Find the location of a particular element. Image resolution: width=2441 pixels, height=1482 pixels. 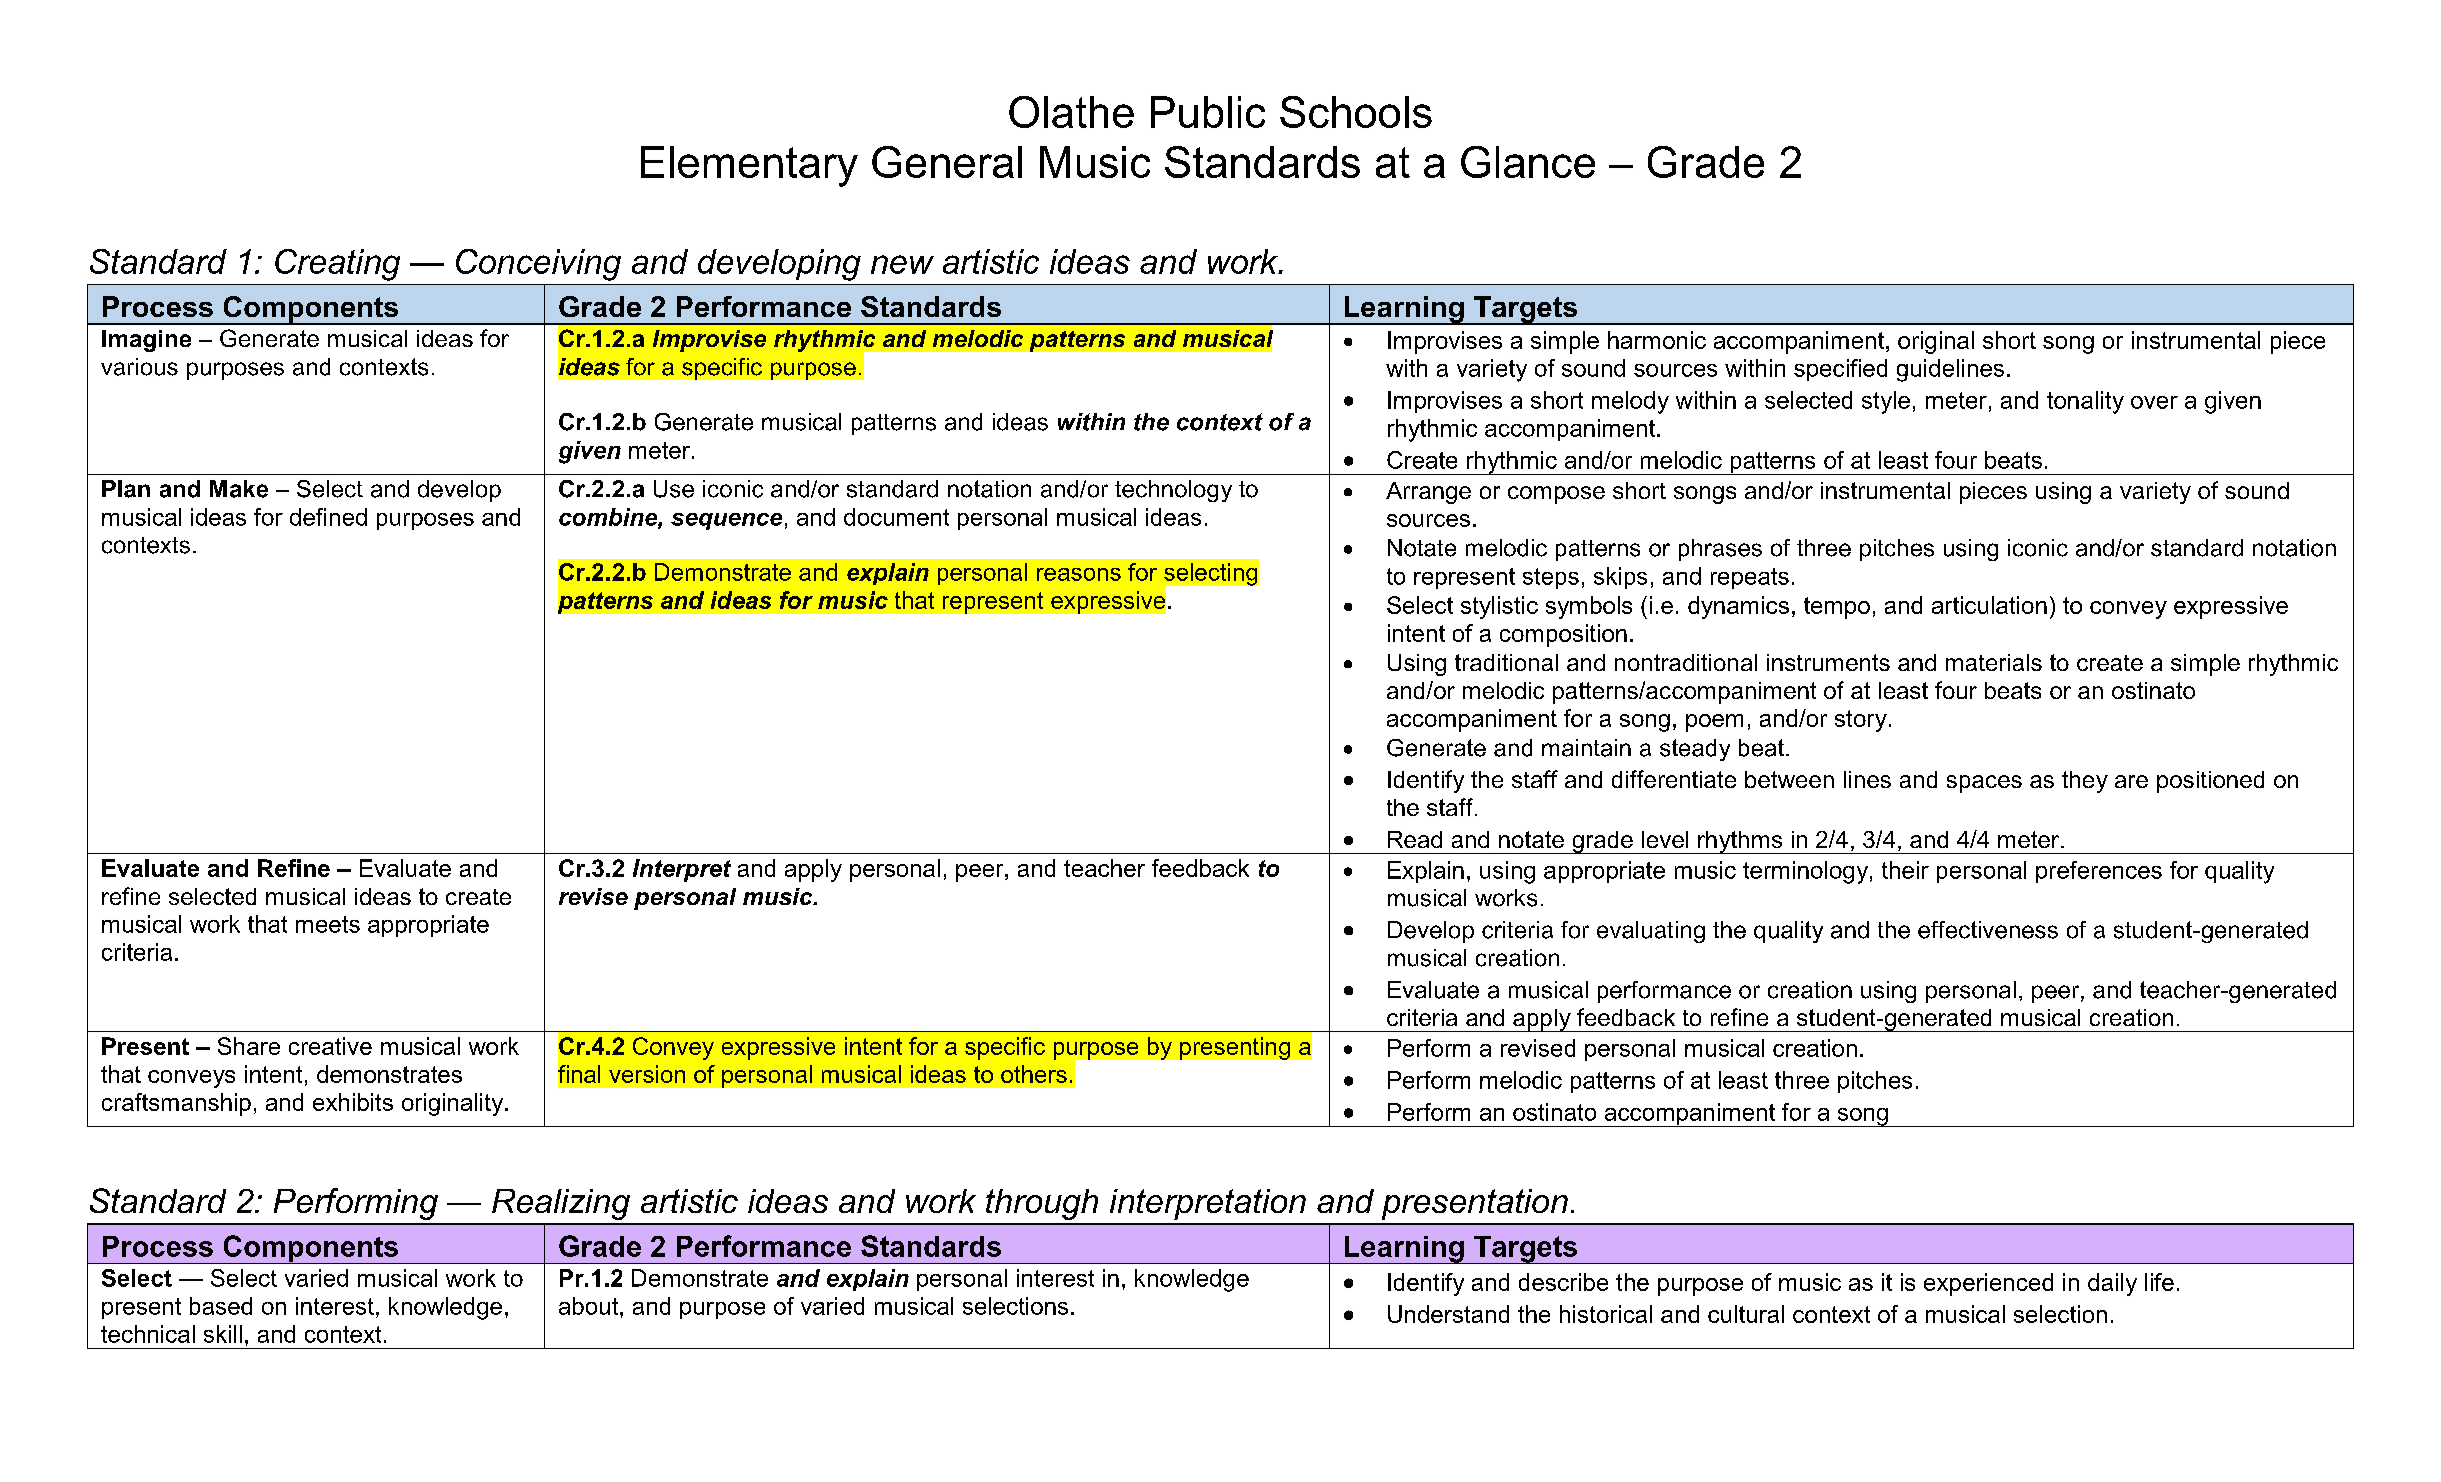

Elementary is located at coordinates (749, 166).
